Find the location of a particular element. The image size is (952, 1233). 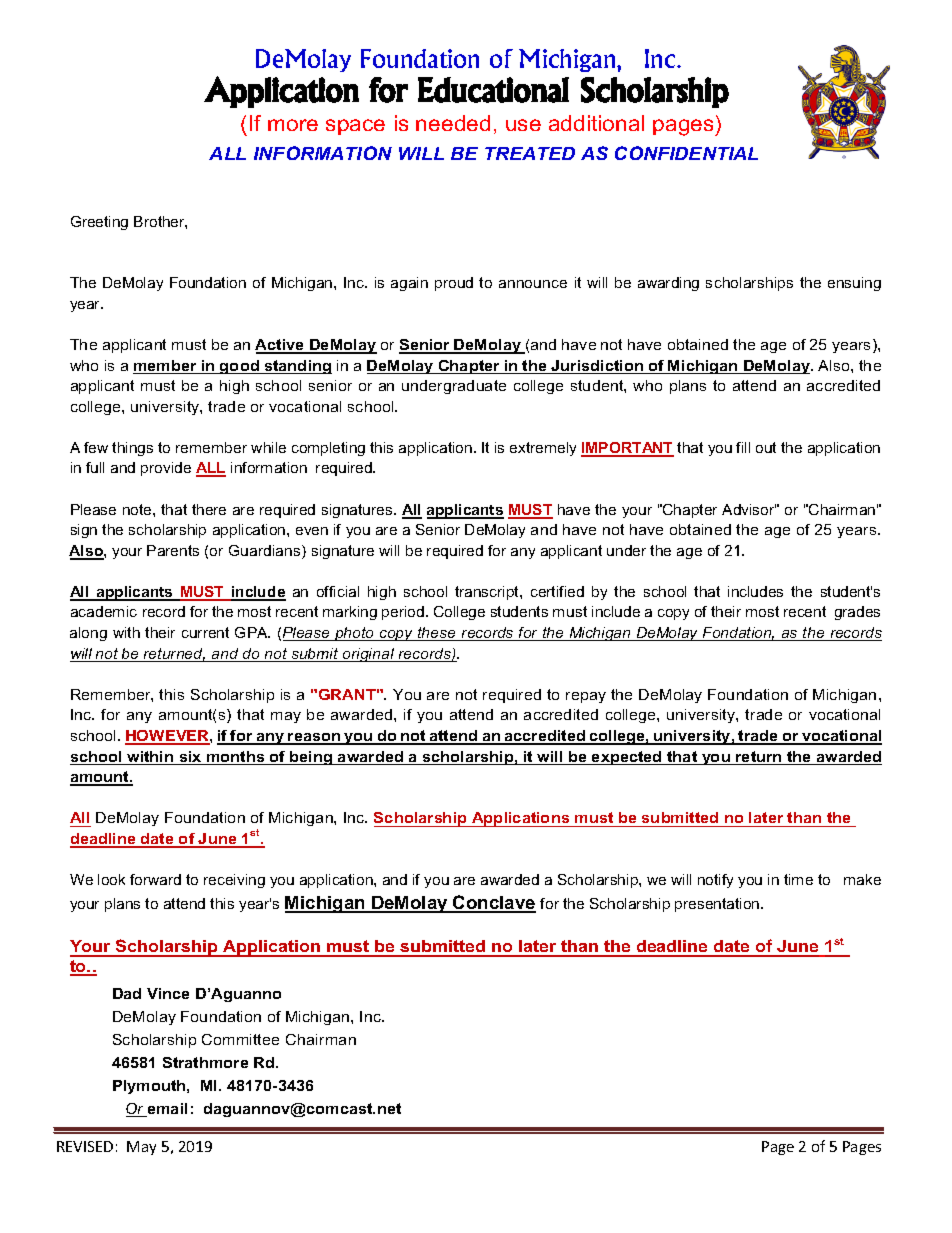

email is located at coordinates (166, 1110).
